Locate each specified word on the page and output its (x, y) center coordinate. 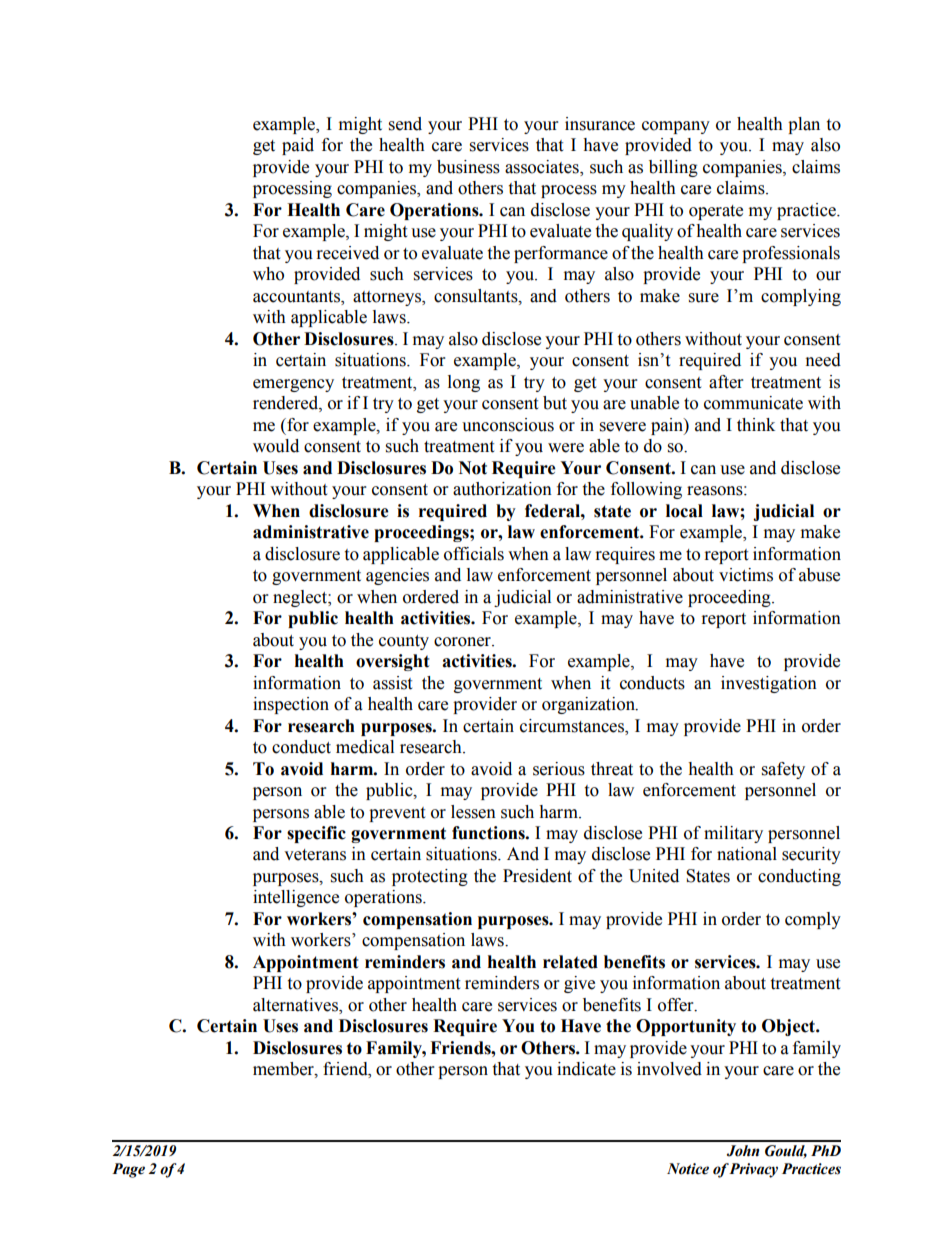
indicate (586, 1069)
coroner (463, 642)
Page (128, 1170)
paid (298, 146)
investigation (769, 684)
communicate (753, 403)
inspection (291, 705)
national (747, 854)
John (743, 1151)
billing (673, 168)
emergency (293, 385)
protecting (430, 877)
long (464, 383)
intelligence (296, 898)
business (468, 167)
